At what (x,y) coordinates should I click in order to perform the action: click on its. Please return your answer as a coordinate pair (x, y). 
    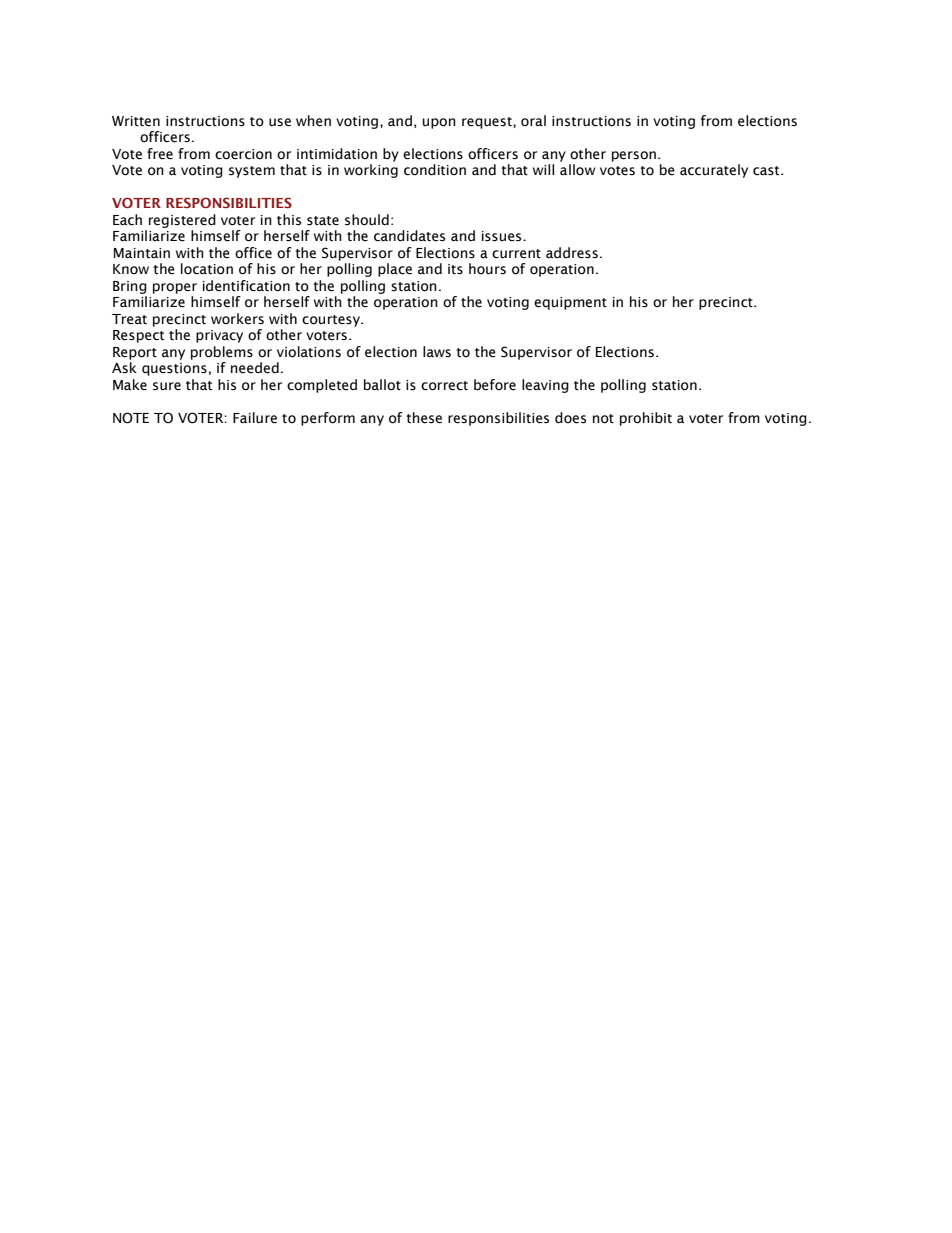
    Looking at the image, I should click on (455, 269).
